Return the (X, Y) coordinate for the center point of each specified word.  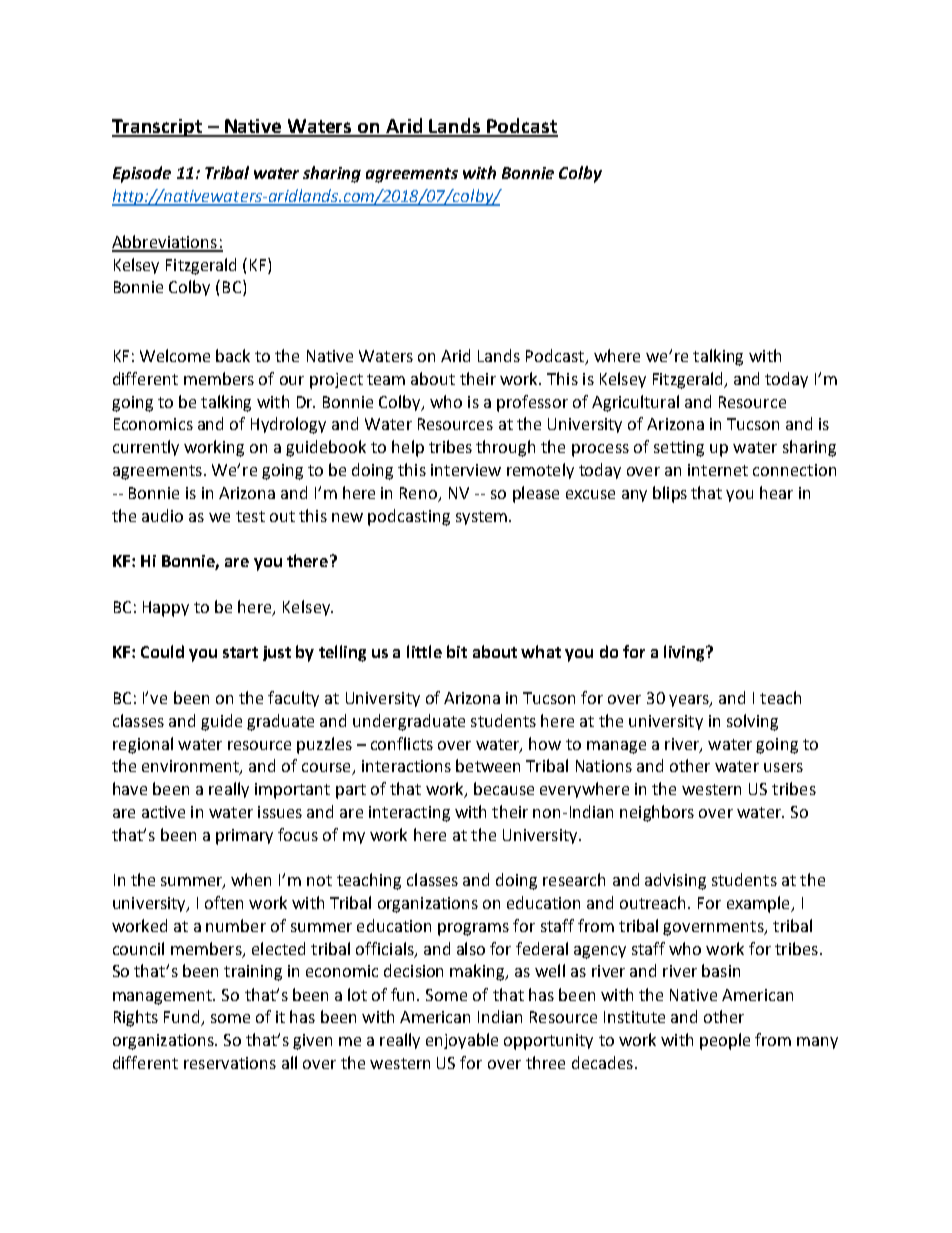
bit (457, 651)
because (504, 788)
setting (679, 449)
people (725, 1041)
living (685, 653)
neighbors (657, 813)
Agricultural (635, 403)
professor (532, 403)
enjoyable (462, 1041)
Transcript (158, 128)
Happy (166, 609)
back (233, 355)
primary (244, 837)
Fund (183, 1018)
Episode (142, 174)
